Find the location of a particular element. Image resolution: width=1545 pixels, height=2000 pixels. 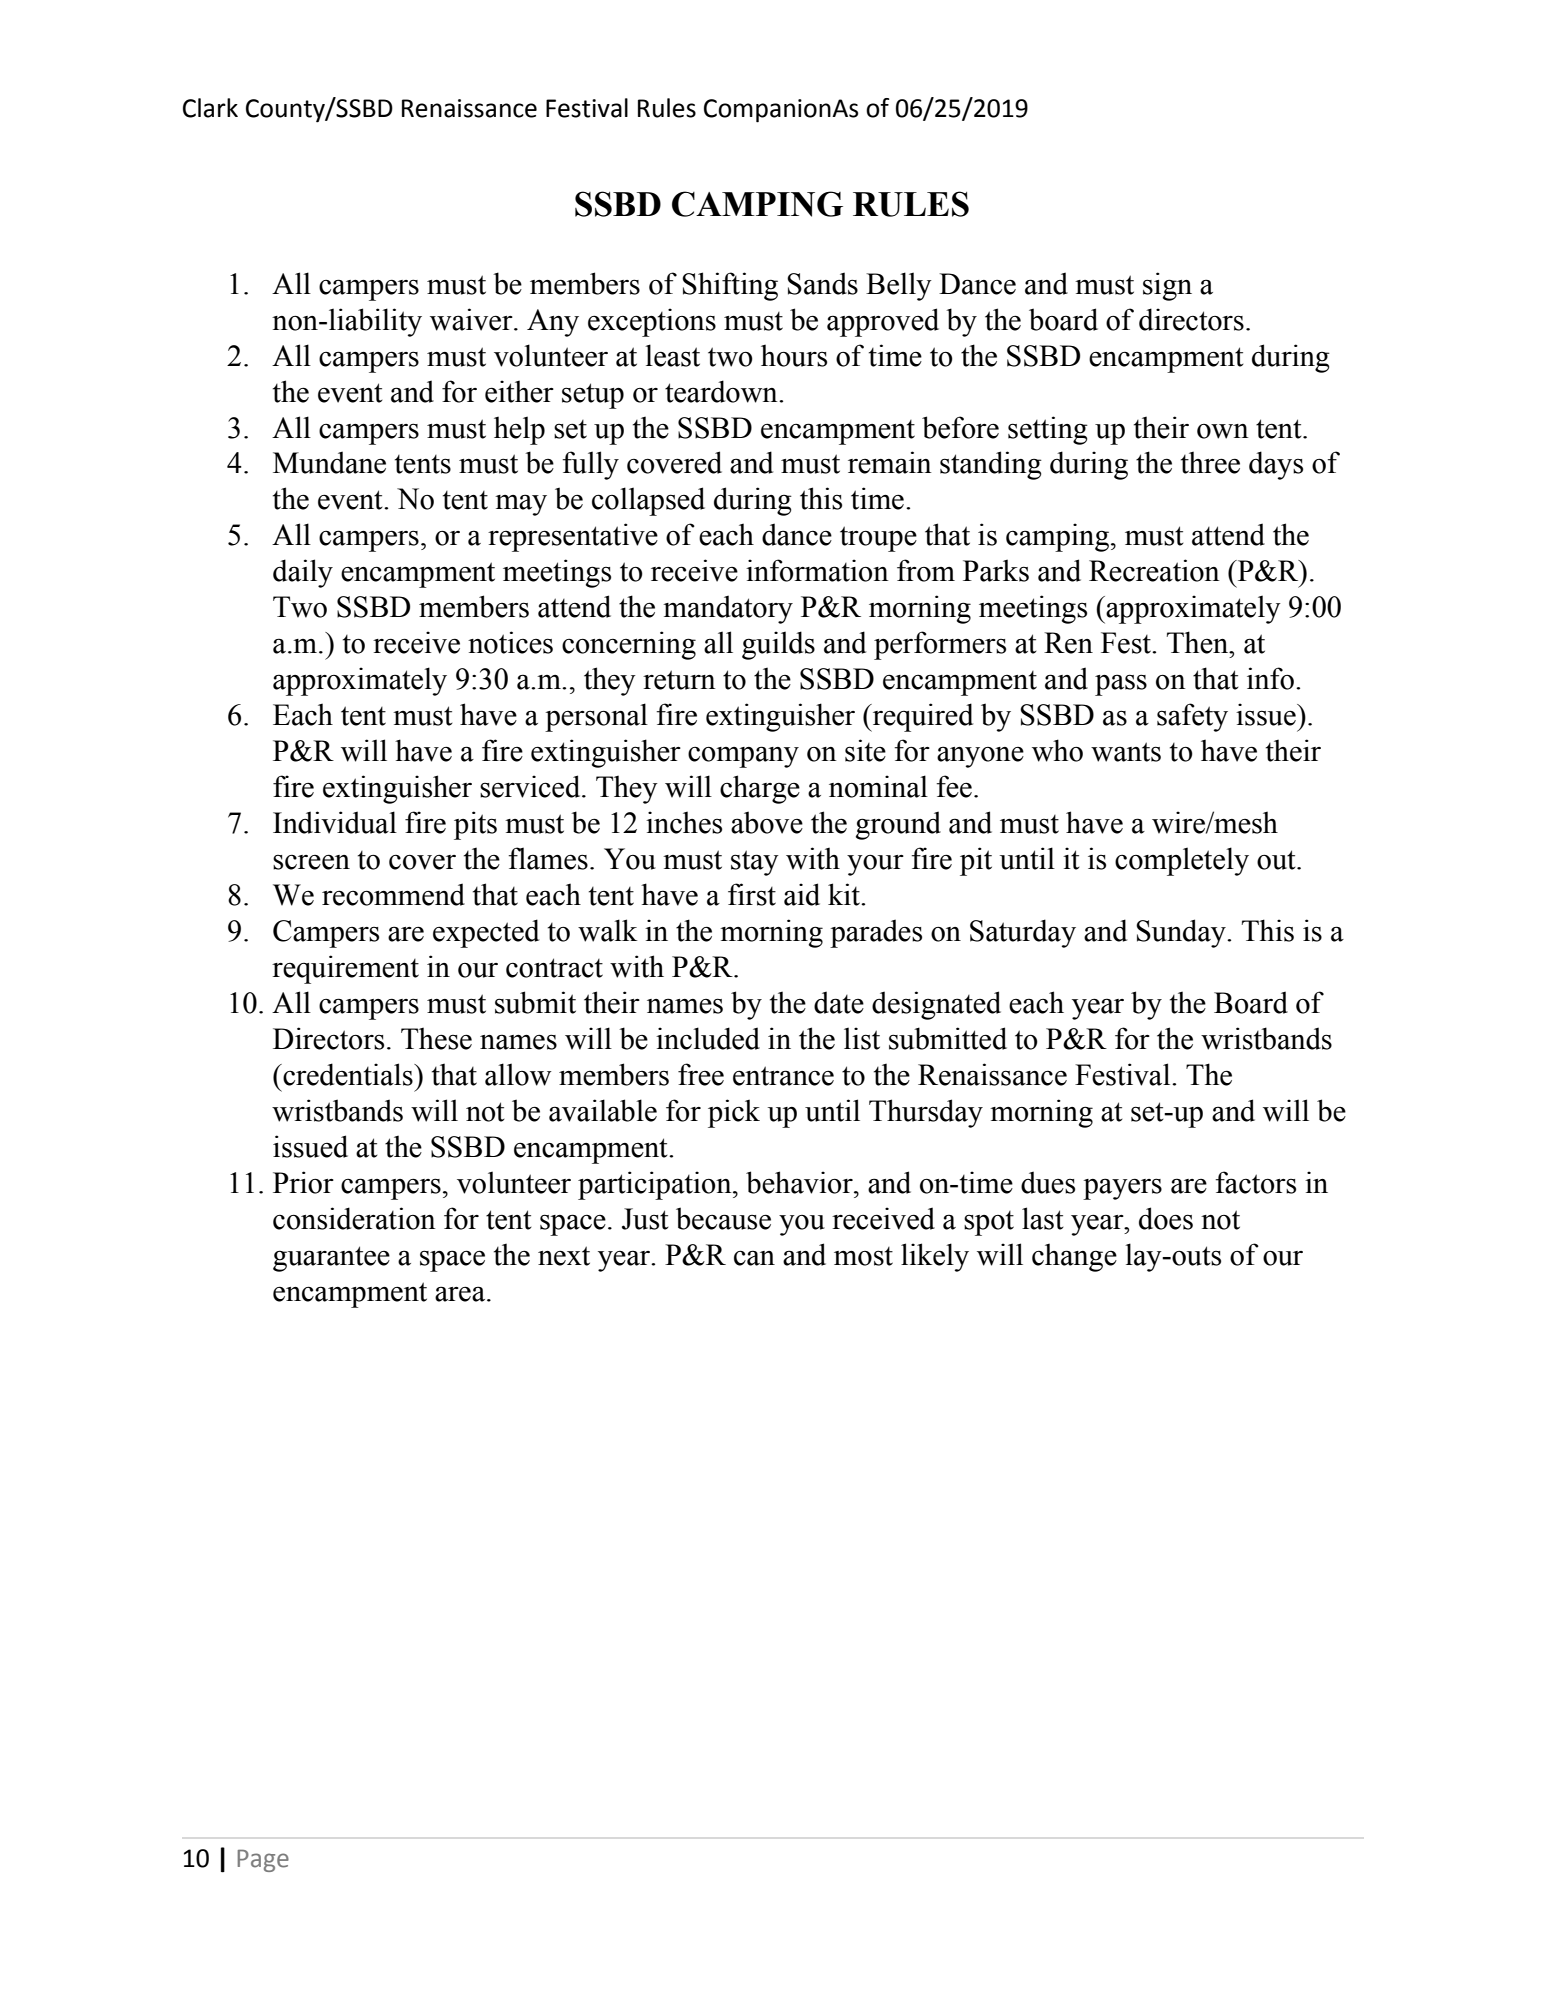

Clark is located at coordinates (210, 108).
